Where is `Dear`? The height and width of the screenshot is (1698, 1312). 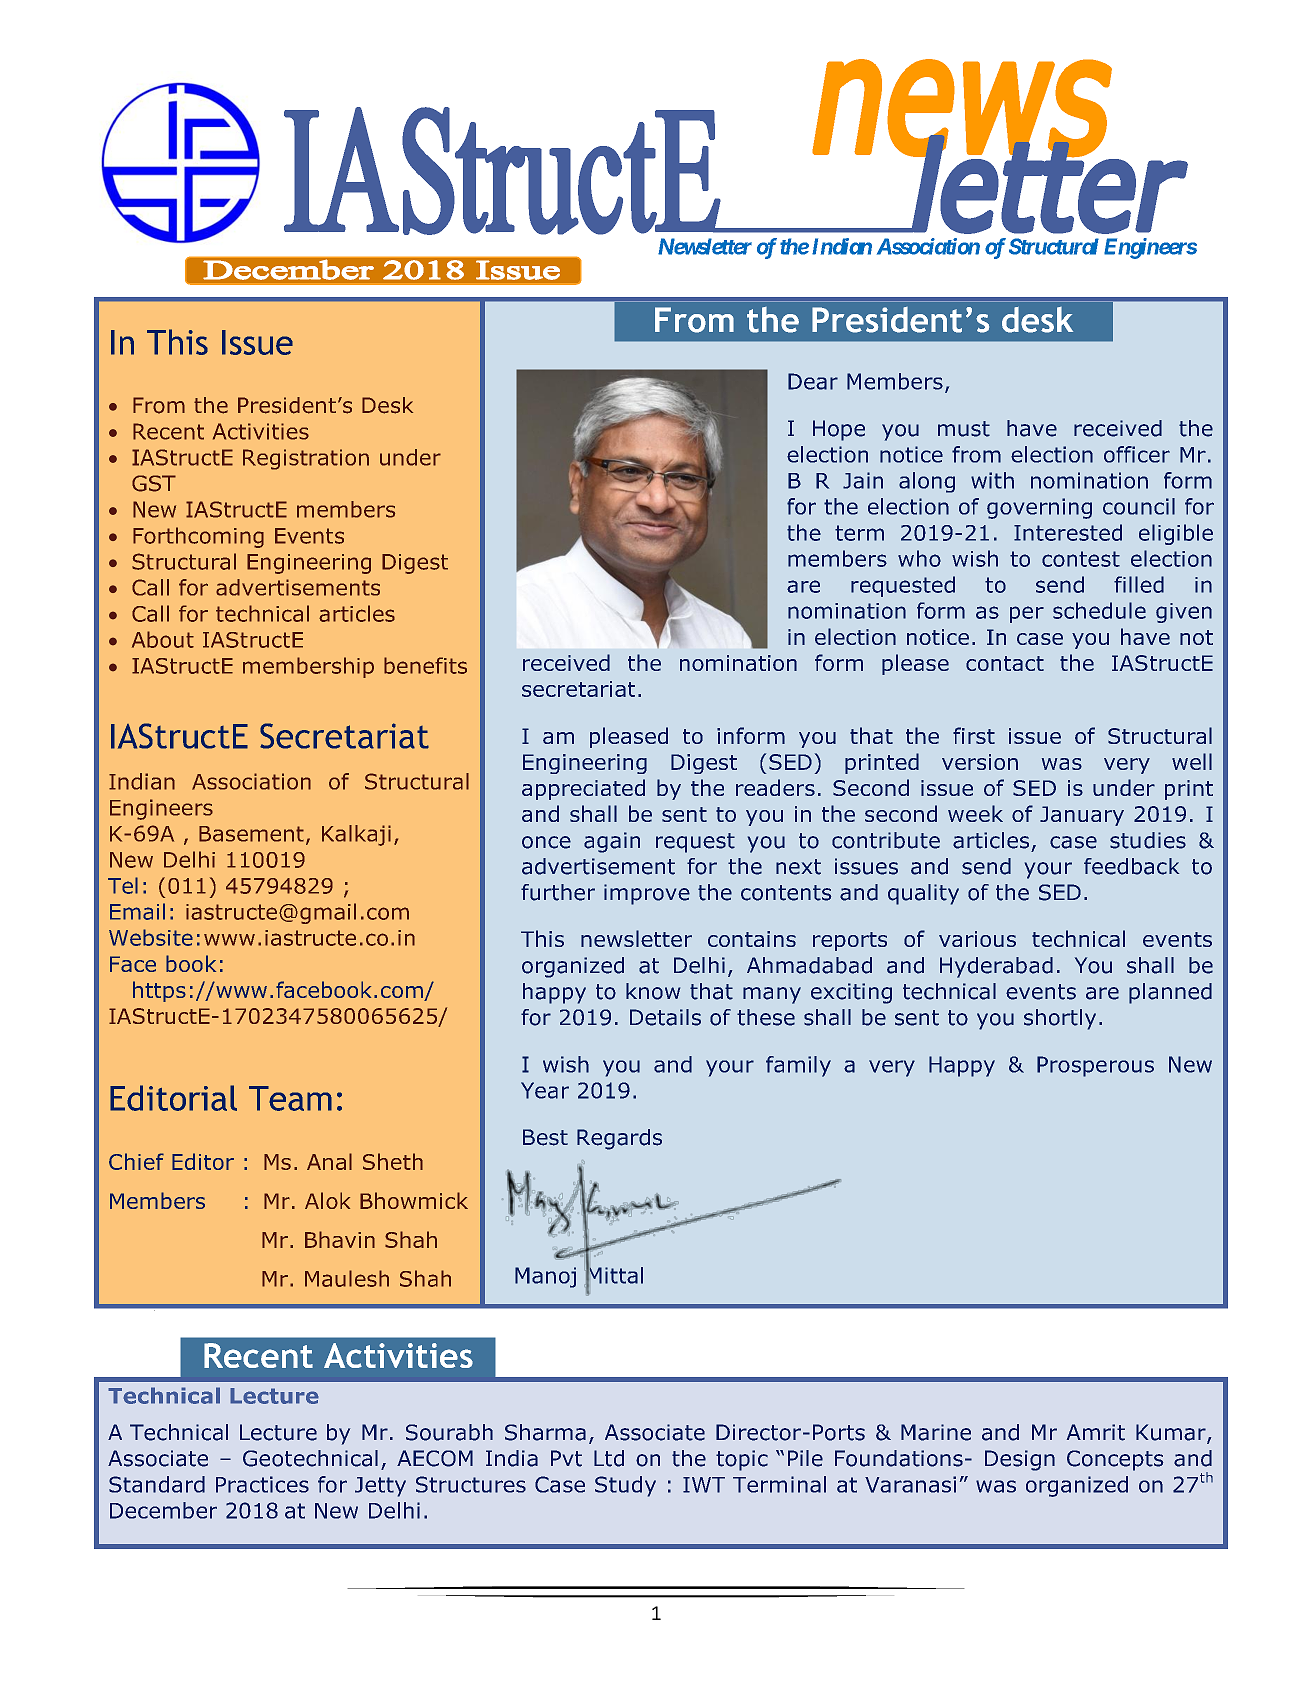 Dear is located at coordinates (813, 381).
